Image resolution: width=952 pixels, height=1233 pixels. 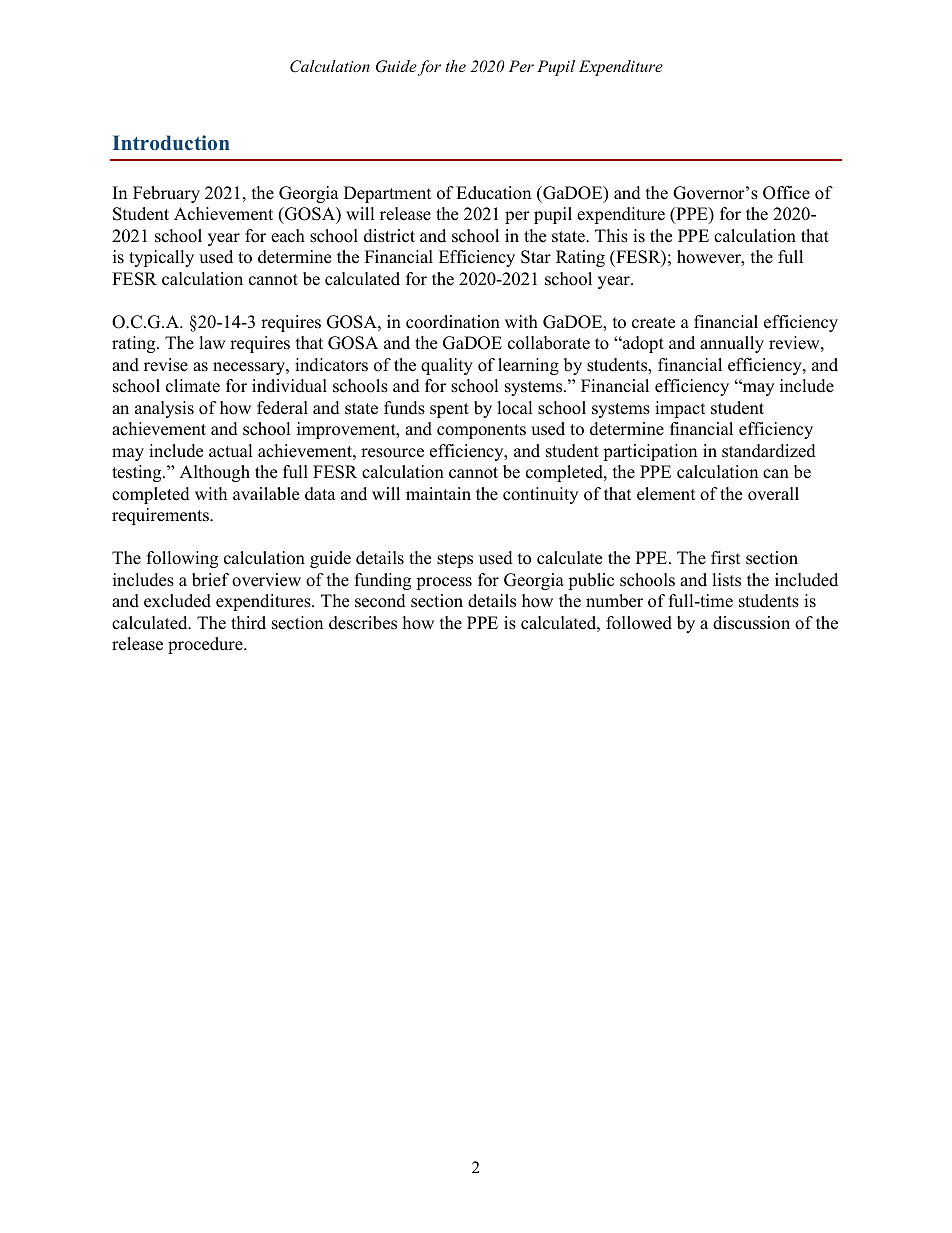 I want to click on spent, so click(x=449, y=410).
